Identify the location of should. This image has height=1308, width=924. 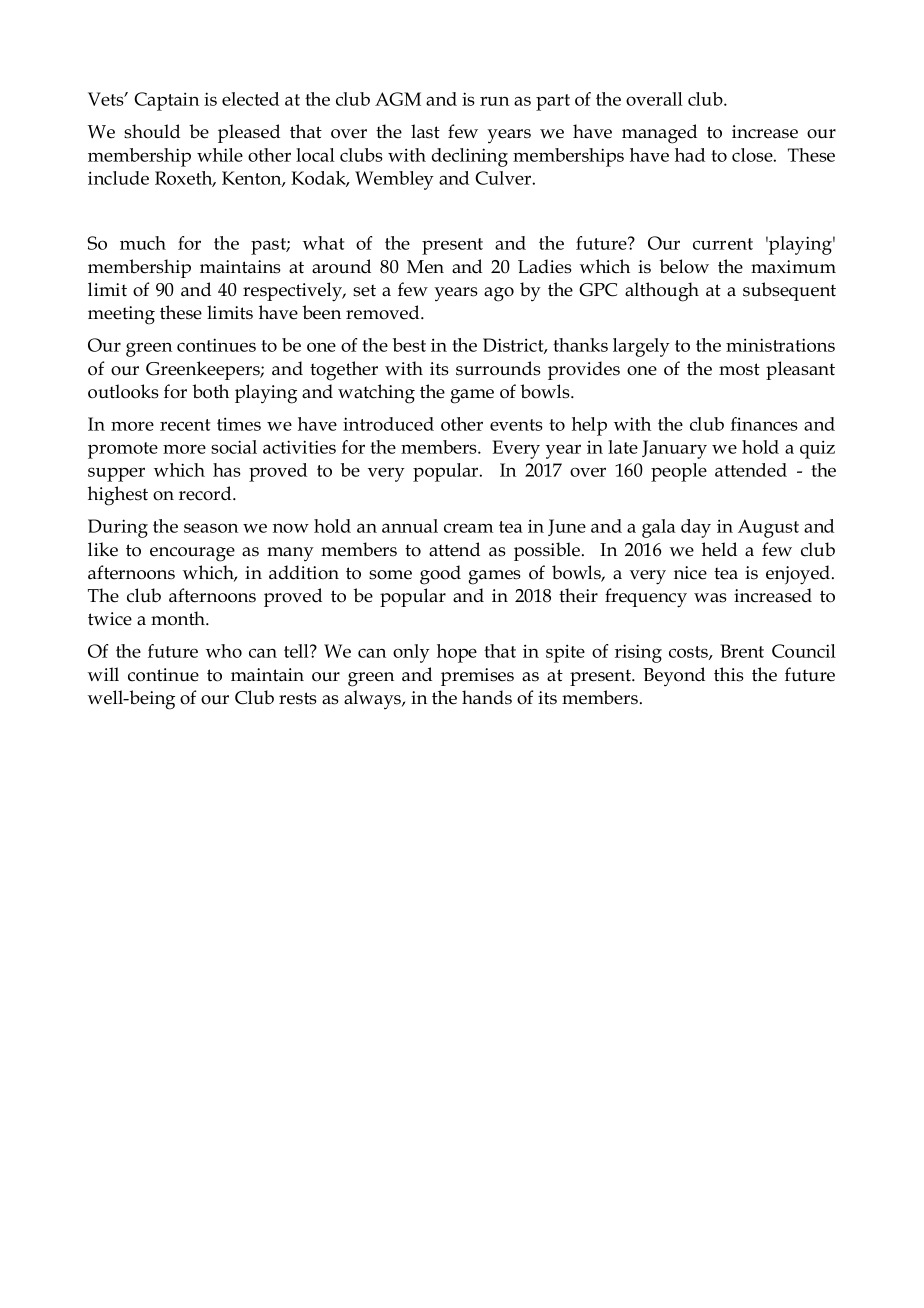
(152, 131).
